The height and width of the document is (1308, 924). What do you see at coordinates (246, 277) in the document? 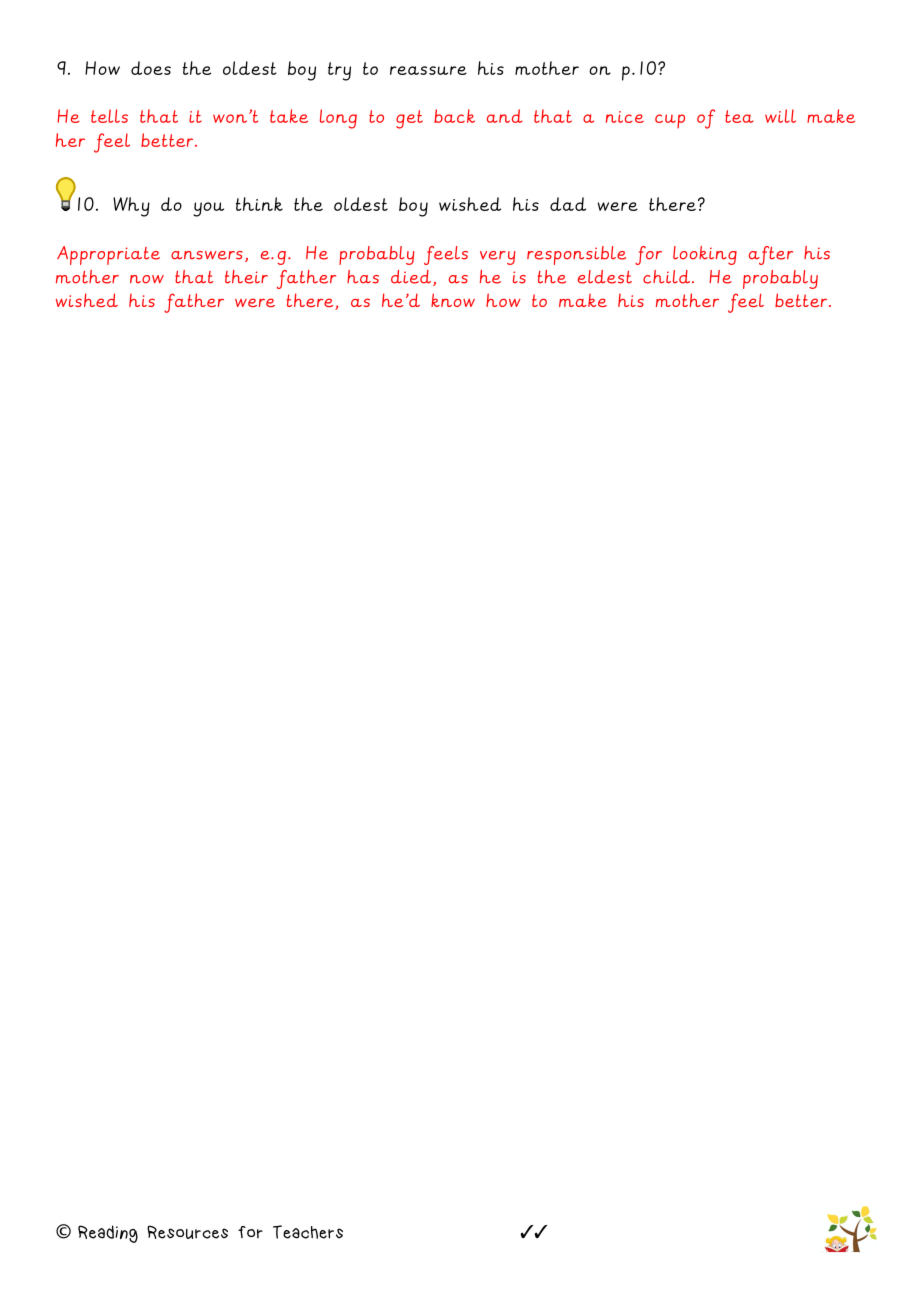
I see `their` at bounding box center [246, 277].
